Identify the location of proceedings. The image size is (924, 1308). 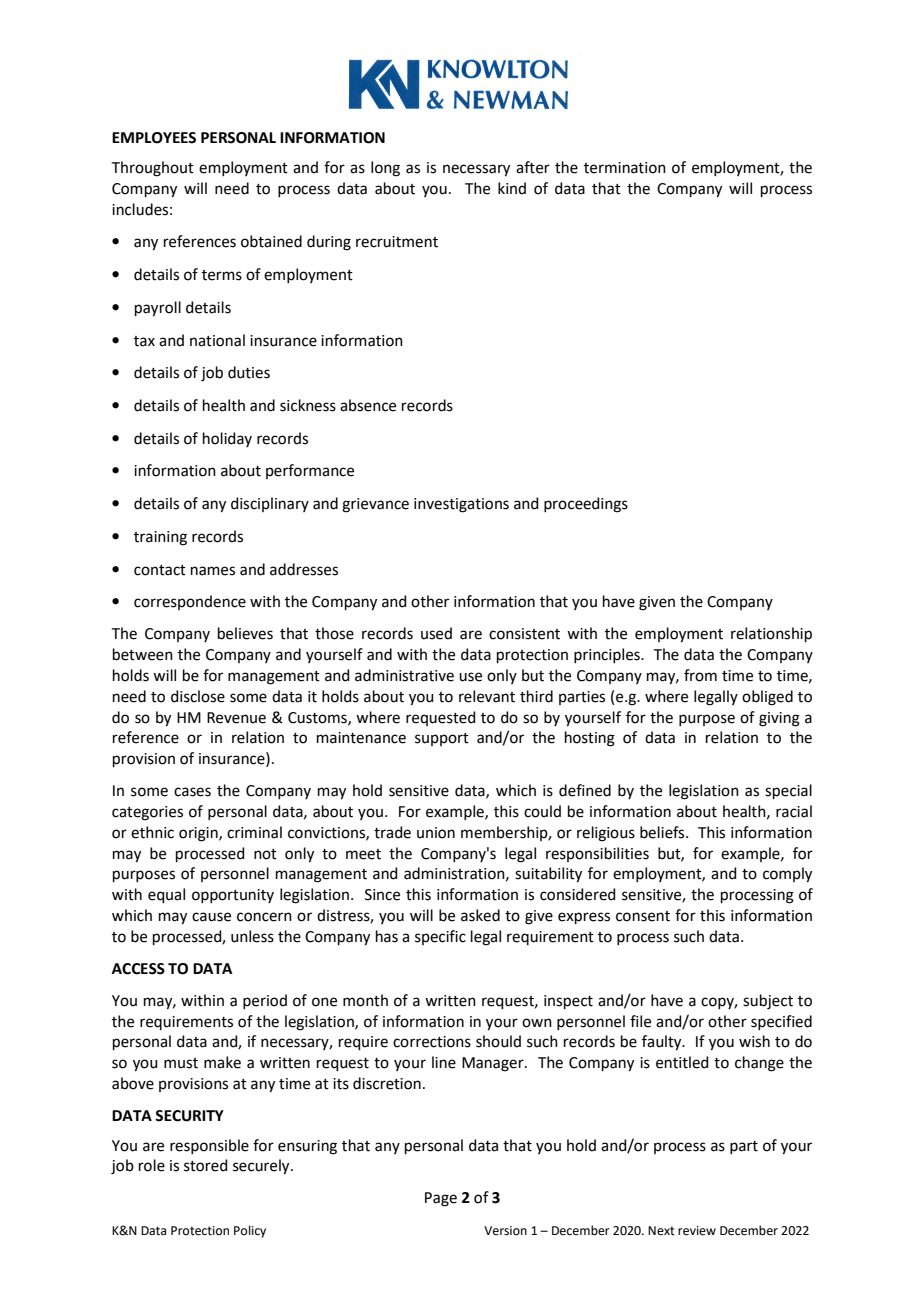
(586, 505).
